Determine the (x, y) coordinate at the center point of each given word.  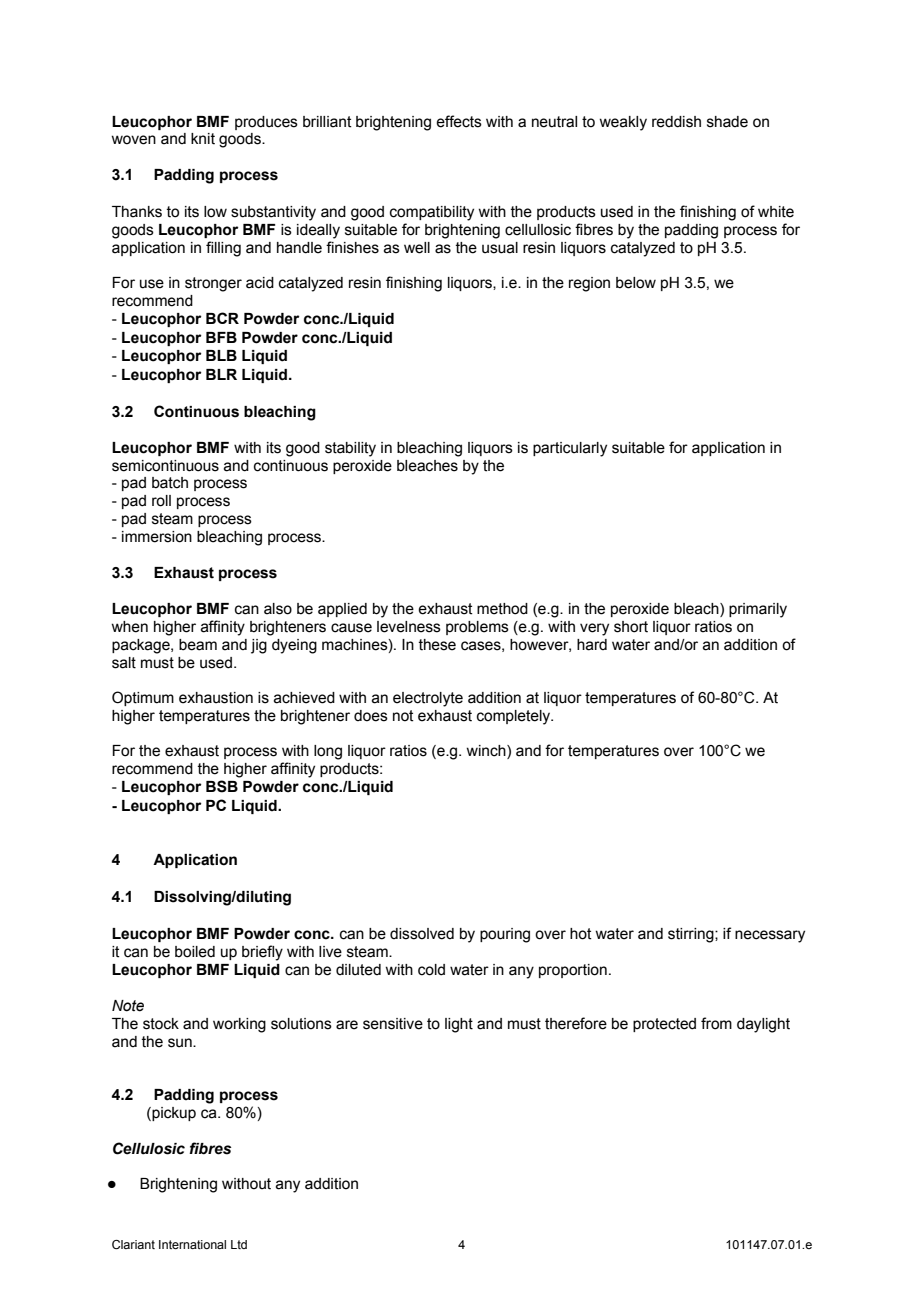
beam (198, 645)
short (631, 627)
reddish (676, 122)
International (192, 1244)
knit (203, 139)
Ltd (239, 1244)
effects (459, 121)
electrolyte (428, 699)
